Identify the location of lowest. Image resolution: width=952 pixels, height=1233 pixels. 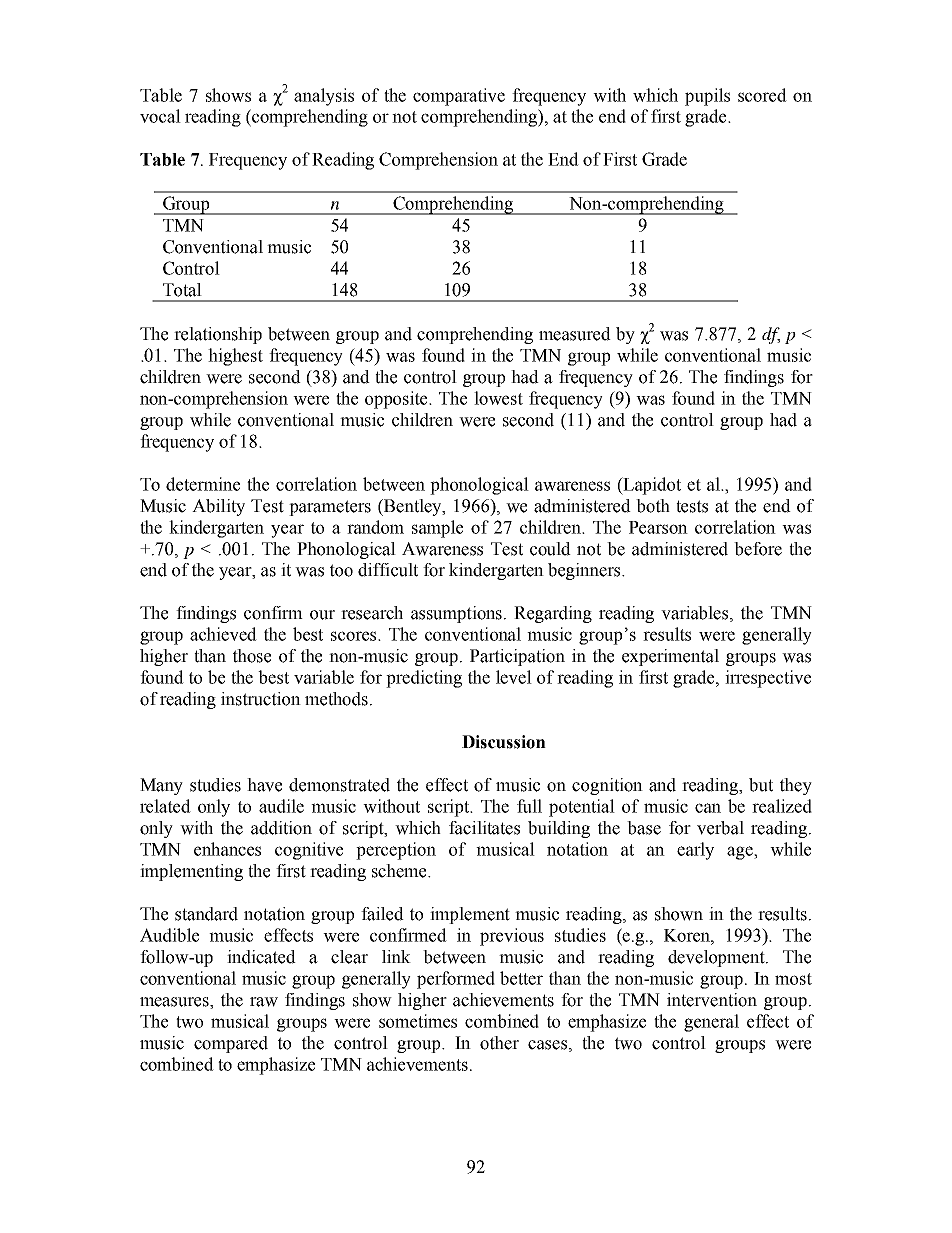
(498, 398).
